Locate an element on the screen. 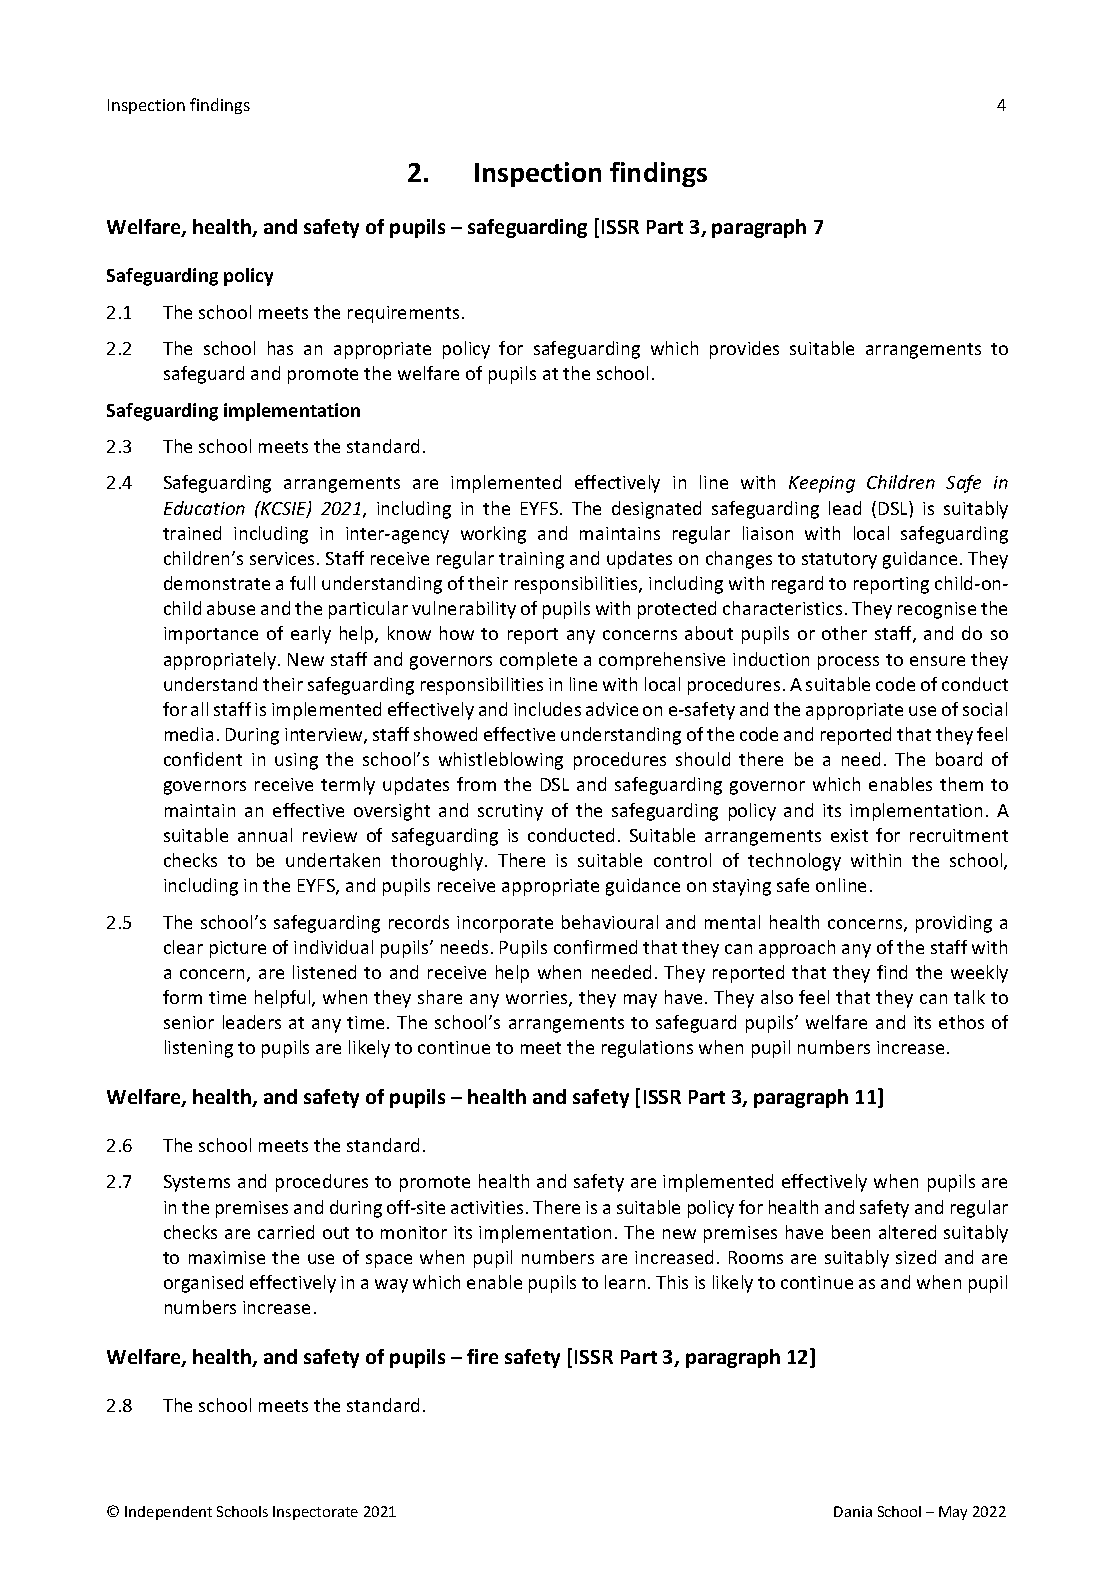 This screenshot has height=1578, width=1116. behavioural is located at coordinates (610, 922).
